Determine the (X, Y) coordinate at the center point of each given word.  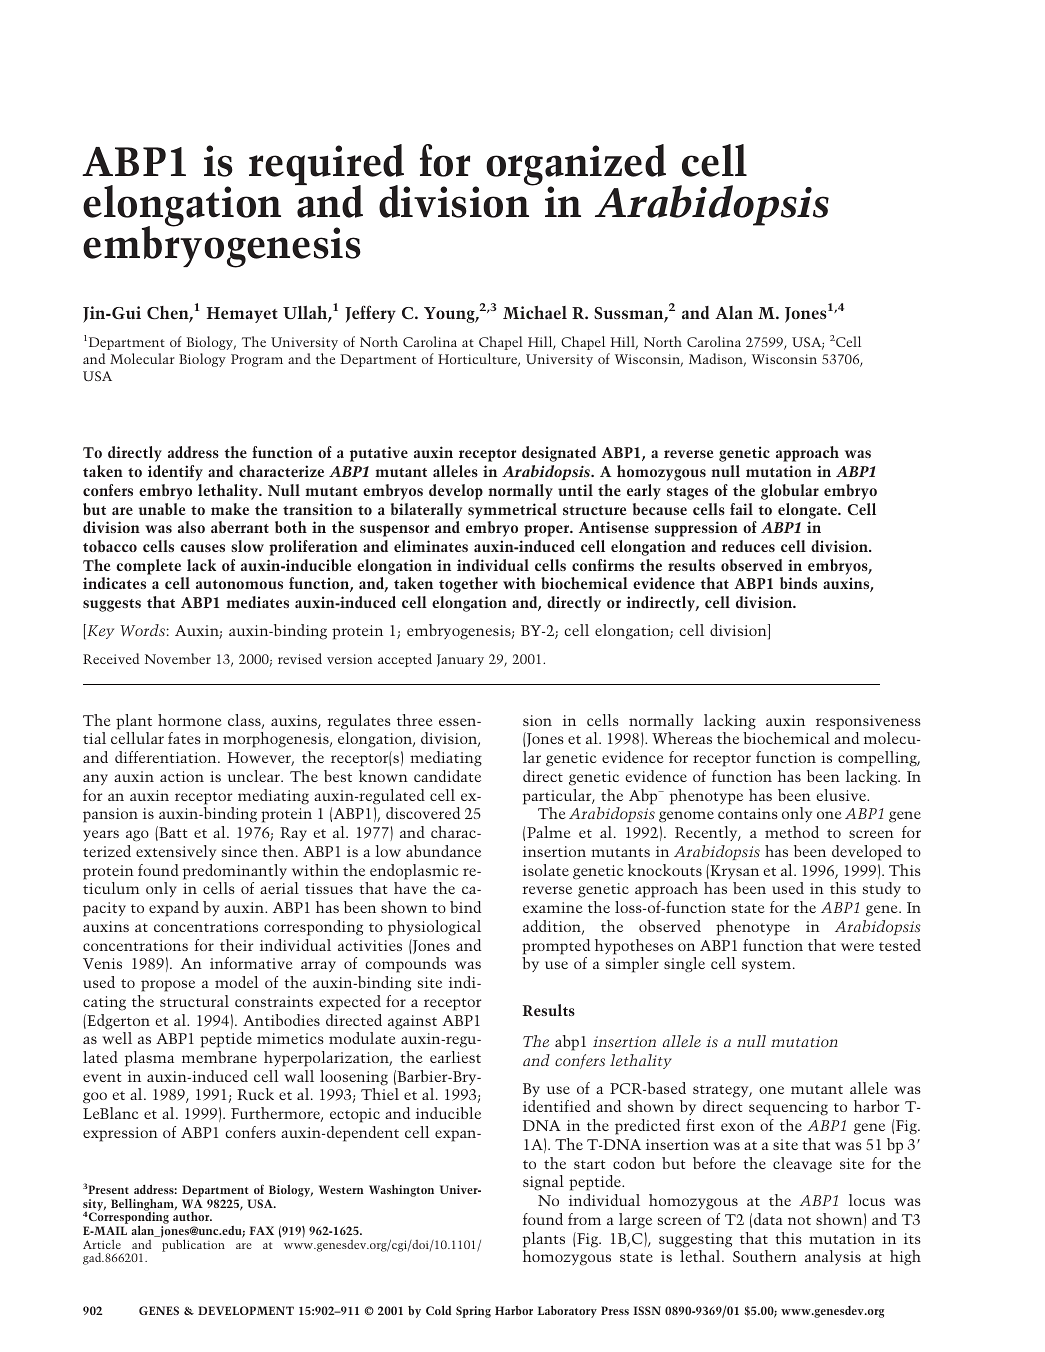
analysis (833, 1257)
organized (576, 166)
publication (193, 1244)
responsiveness (868, 722)
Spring (473, 1312)
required (328, 166)
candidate (447, 776)
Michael (535, 312)
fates (184, 738)
